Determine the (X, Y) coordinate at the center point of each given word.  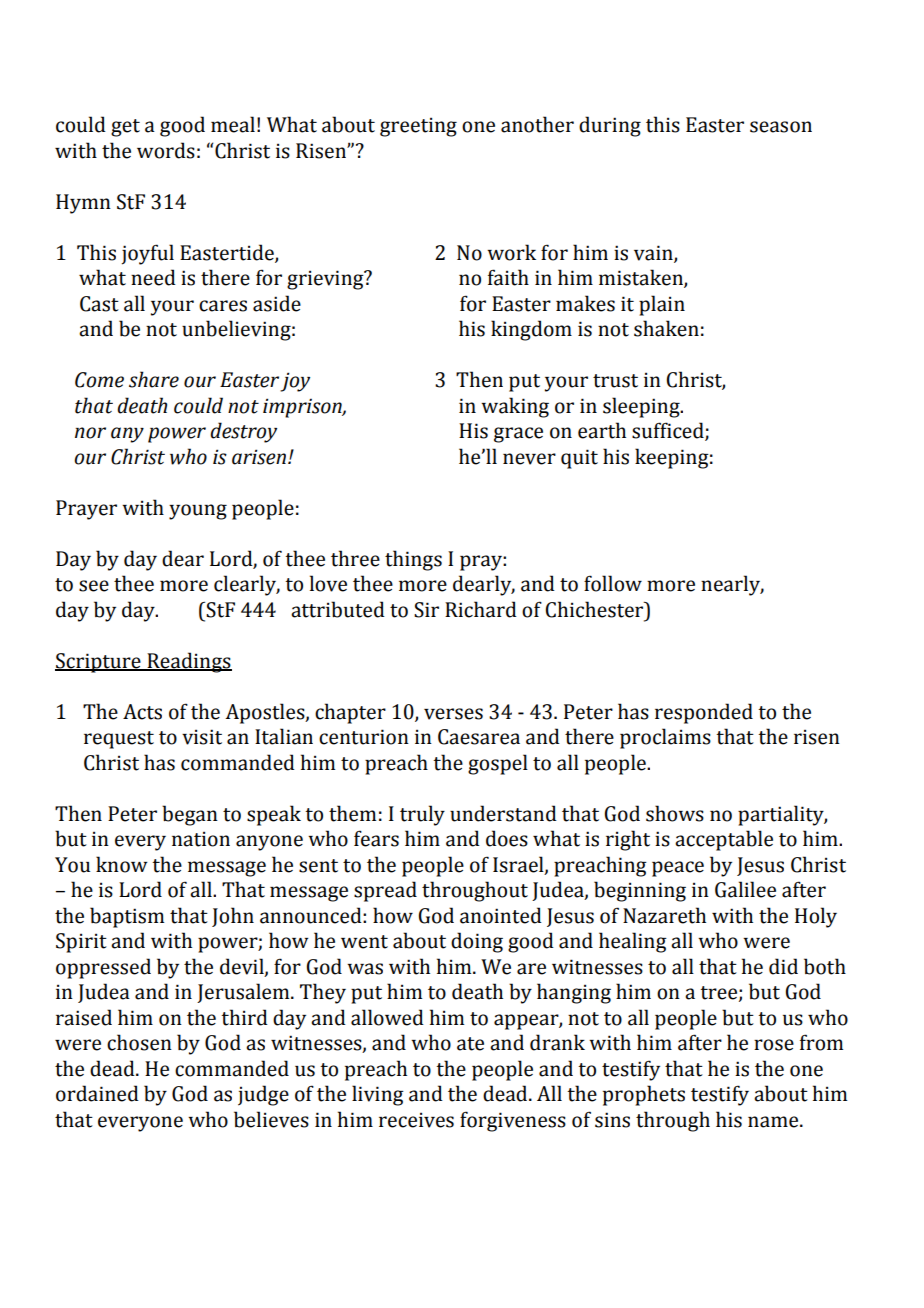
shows (675, 813)
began (190, 815)
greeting (418, 127)
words (166, 150)
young (198, 512)
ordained (97, 1093)
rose (774, 1045)
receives (416, 1120)
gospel (498, 764)
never (529, 459)
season (781, 127)
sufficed (669, 431)
